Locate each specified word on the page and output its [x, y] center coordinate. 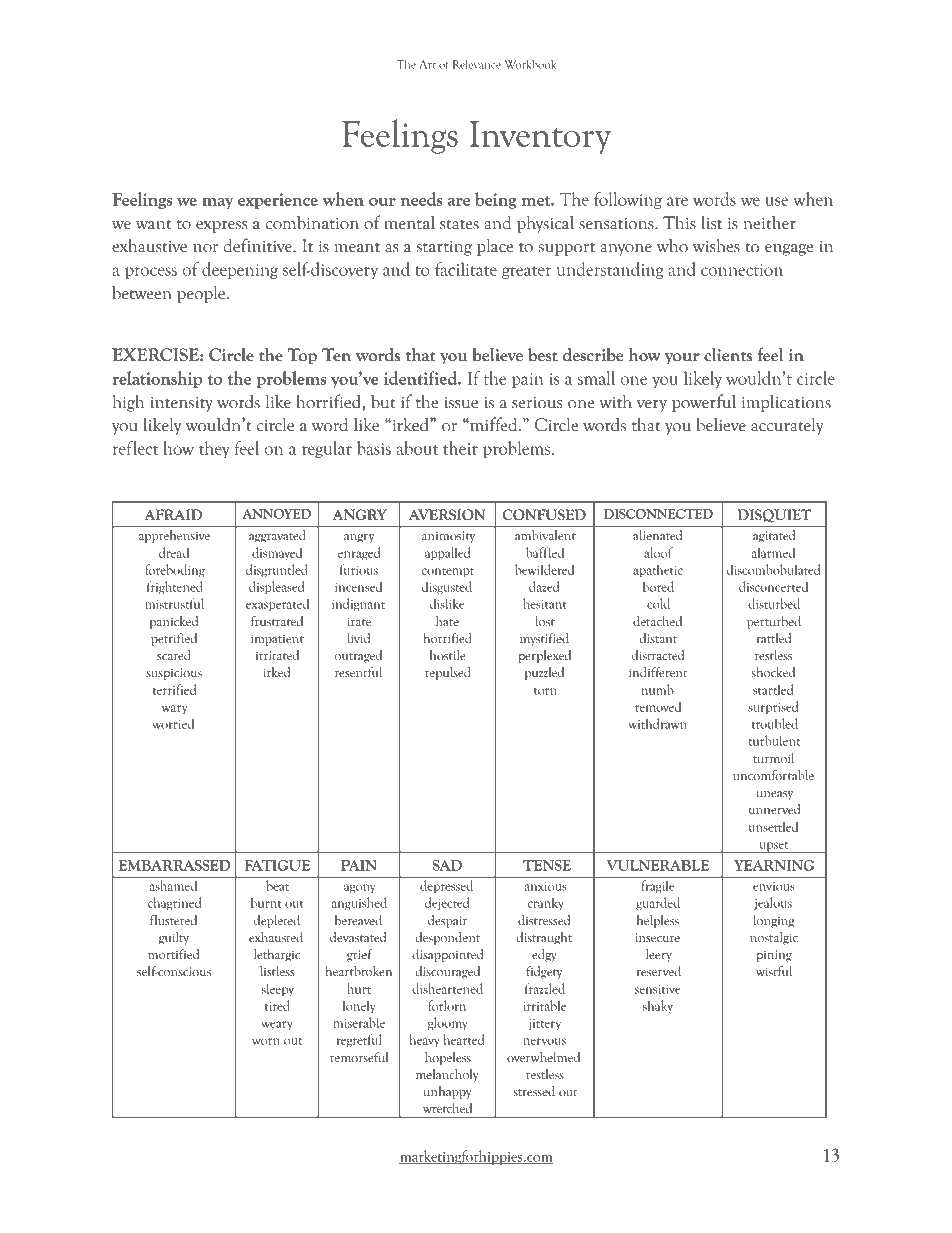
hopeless [448, 1058]
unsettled [773, 826]
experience [278, 201]
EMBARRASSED [174, 865]
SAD [447, 865]
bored [658, 586]
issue [461, 403]
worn [266, 1041]
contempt [448, 572]
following [628, 200]
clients [728, 355]
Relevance [477, 64]
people [202, 294]
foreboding [175, 570]
